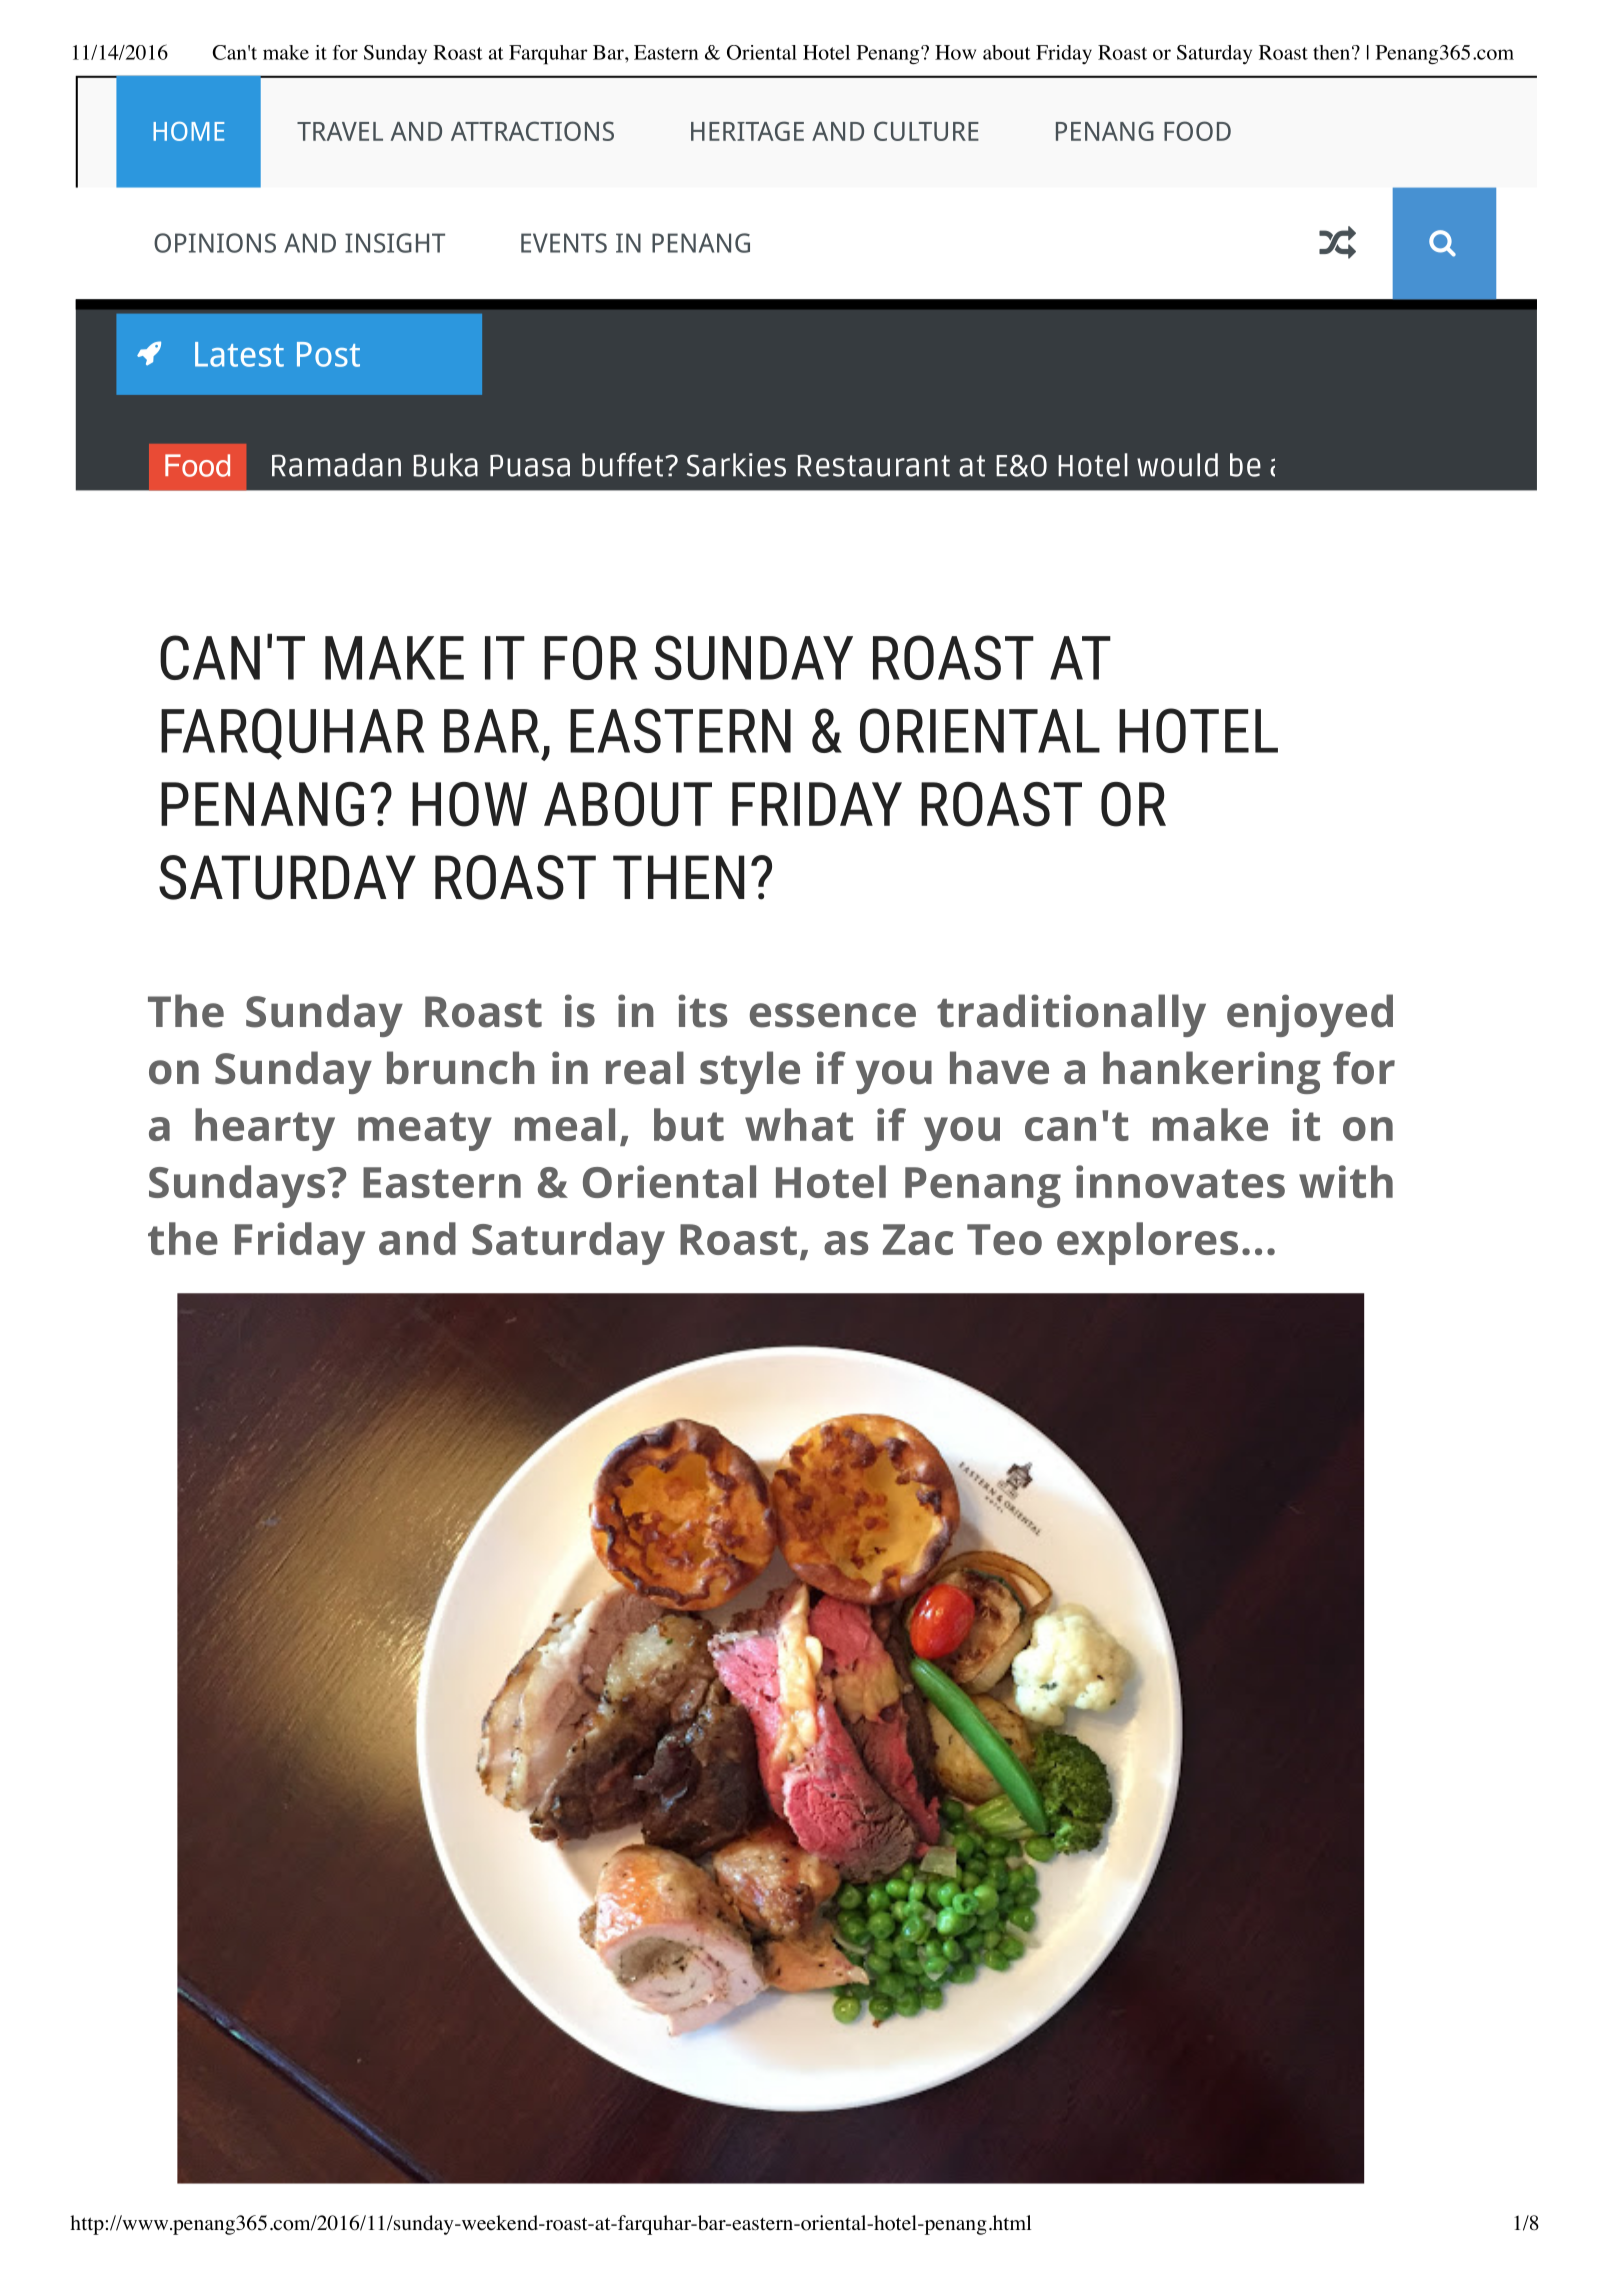  Describe the element at coordinates (747, 131) in the screenshot. I see `HERITAGE` at that location.
